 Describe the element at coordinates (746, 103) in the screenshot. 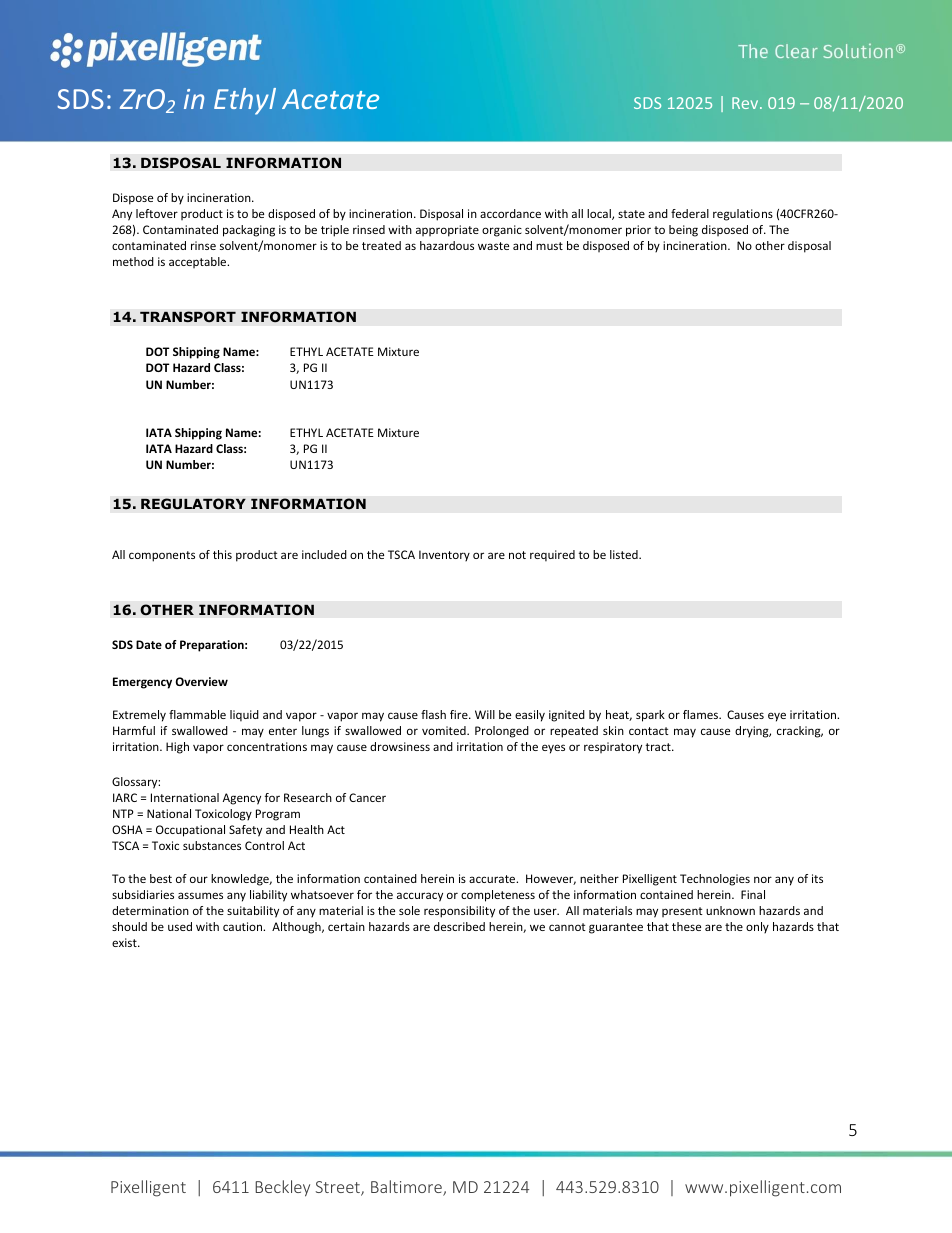

I see `Rev` at that location.
